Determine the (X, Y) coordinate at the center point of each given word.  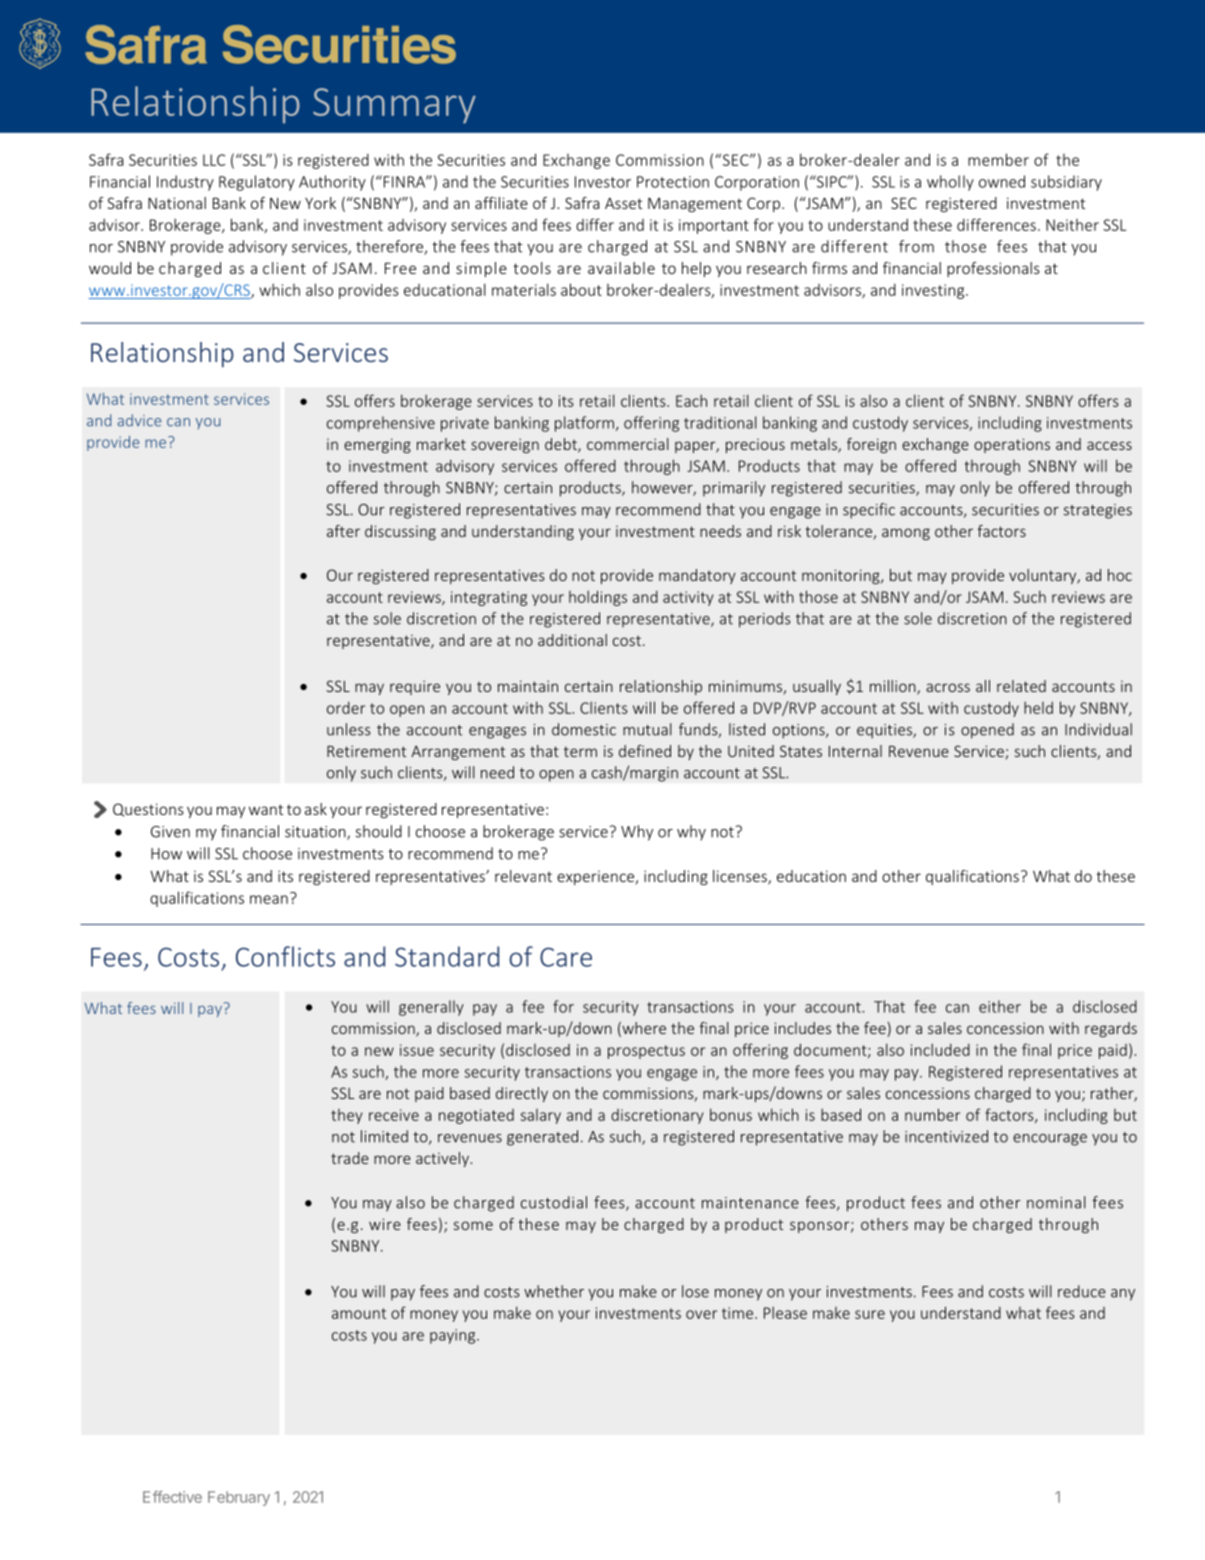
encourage (1050, 1140)
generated (542, 1138)
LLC (214, 160)
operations (1012, 445)
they (346, 1116)
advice (139, 420)
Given (170, 832)
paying (454, 1336)
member (998, 159)
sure (870, 1314)
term (580, 751)
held (1038, 707)
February (239, 1498)
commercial (628, 444)
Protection (673, 182)
